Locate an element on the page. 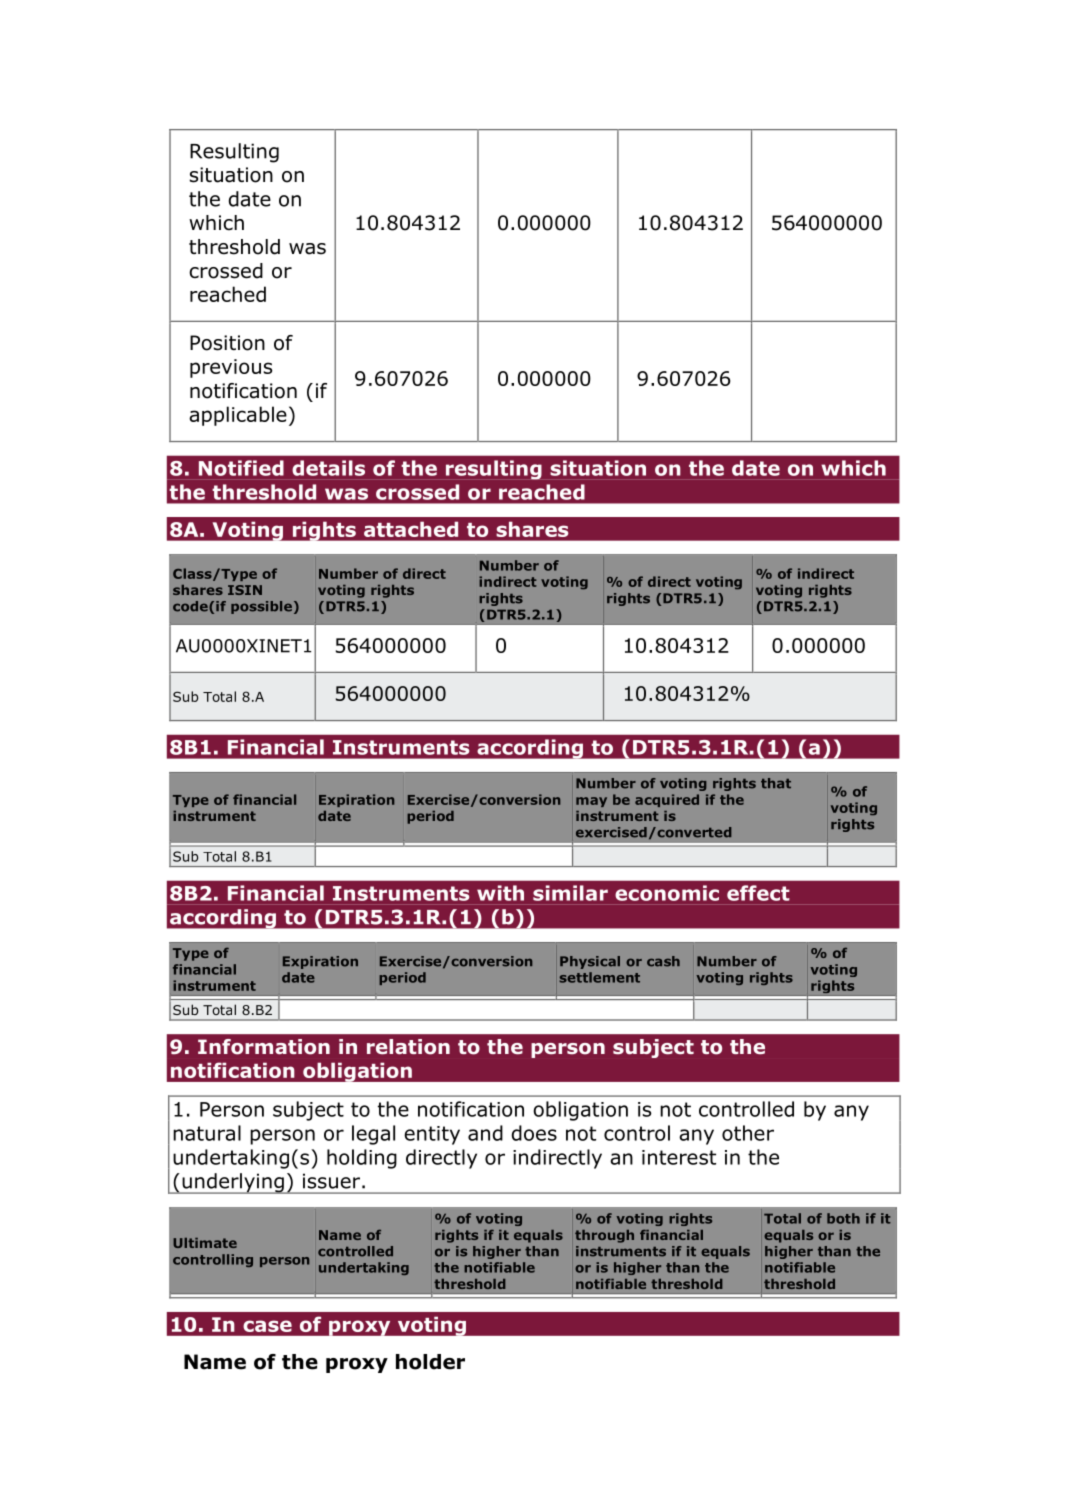 The width and height of the page is (1066, 1508). effect is located at coordinates (758, 893).
